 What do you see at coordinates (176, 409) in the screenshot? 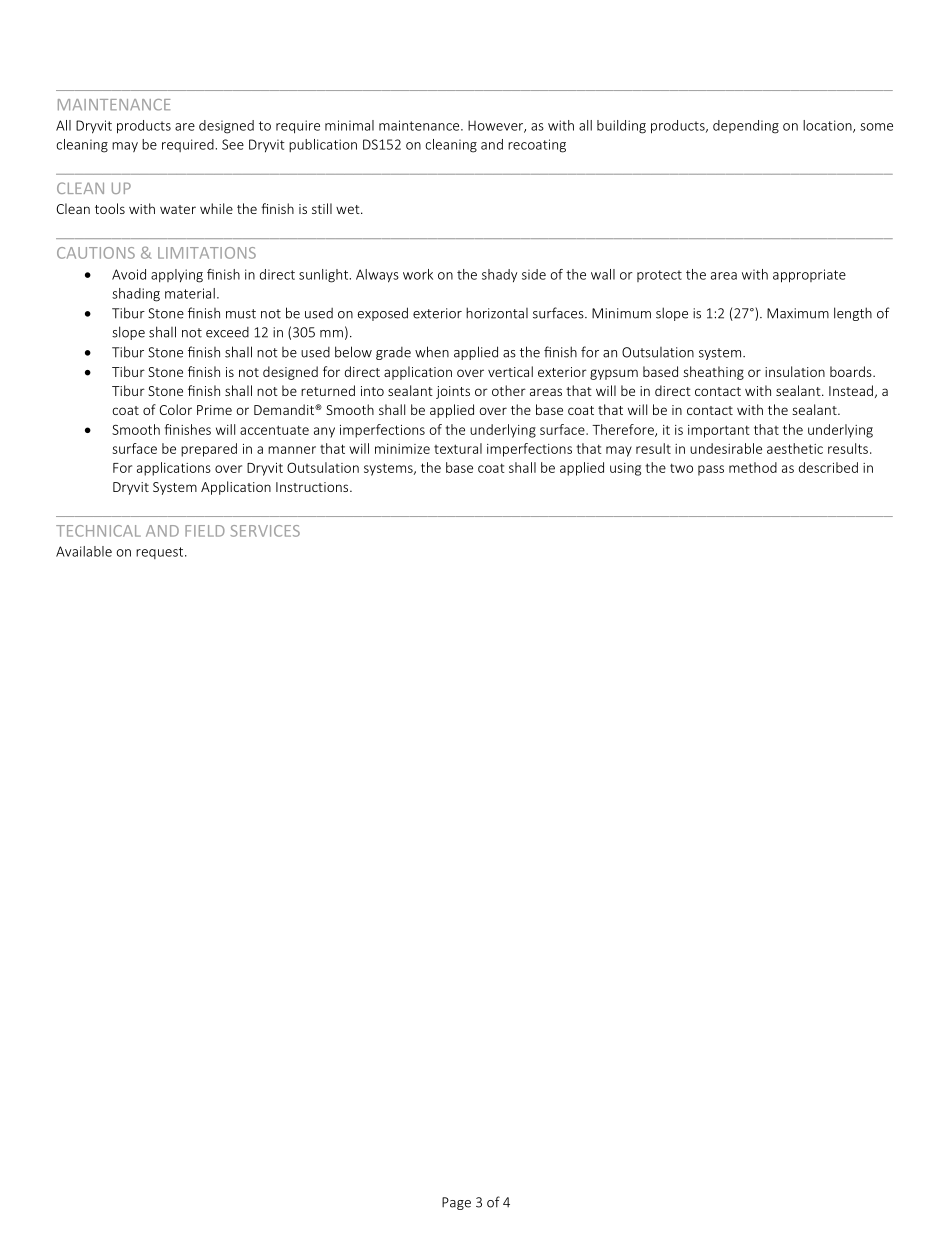
I see `Color` at bounding box center [176, 409].
